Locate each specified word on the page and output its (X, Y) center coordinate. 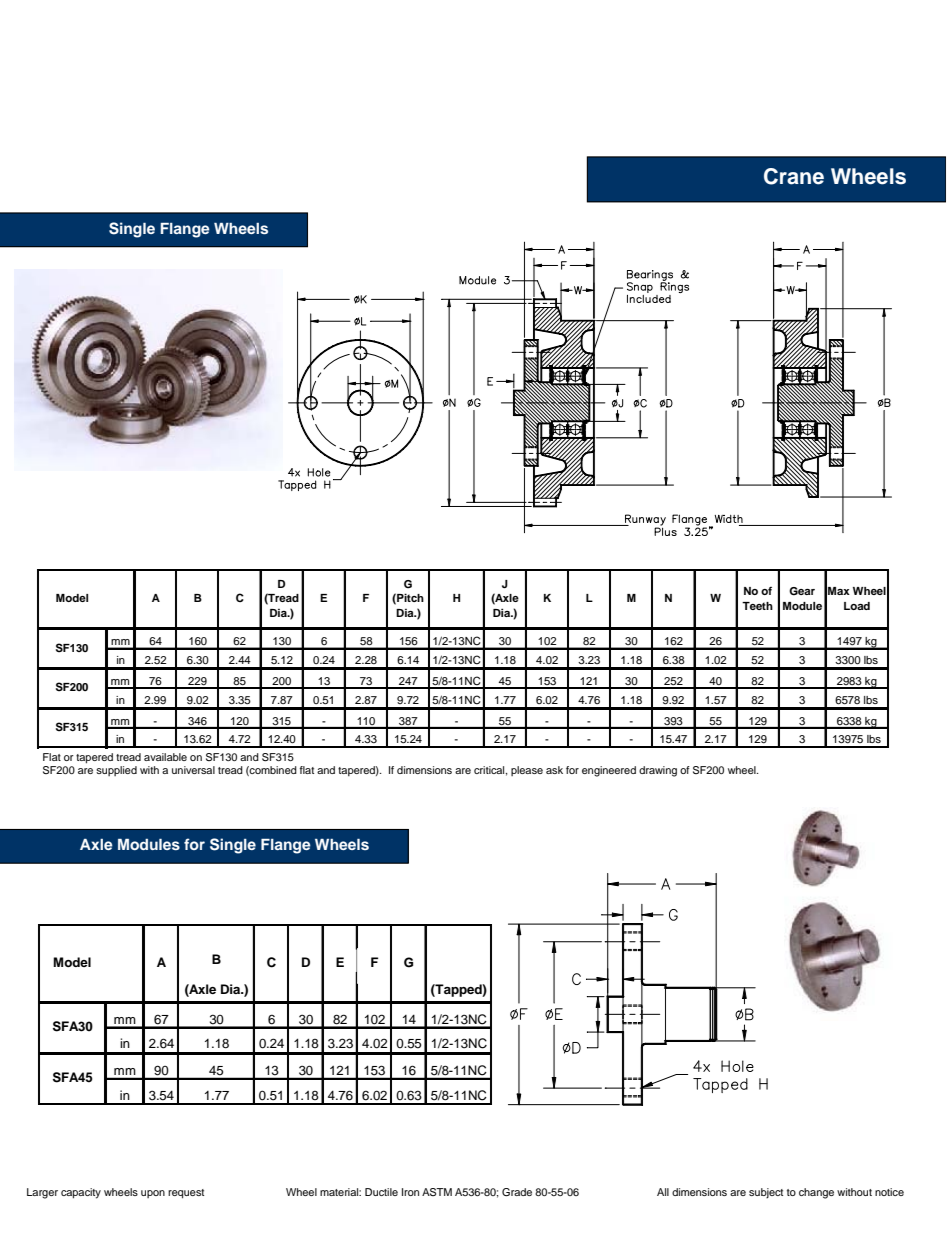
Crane (794, 176)
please (527, 771)
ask (554, 770)
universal (193, 770)
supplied (116, 771)
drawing (658, 771)
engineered (609, 771)
